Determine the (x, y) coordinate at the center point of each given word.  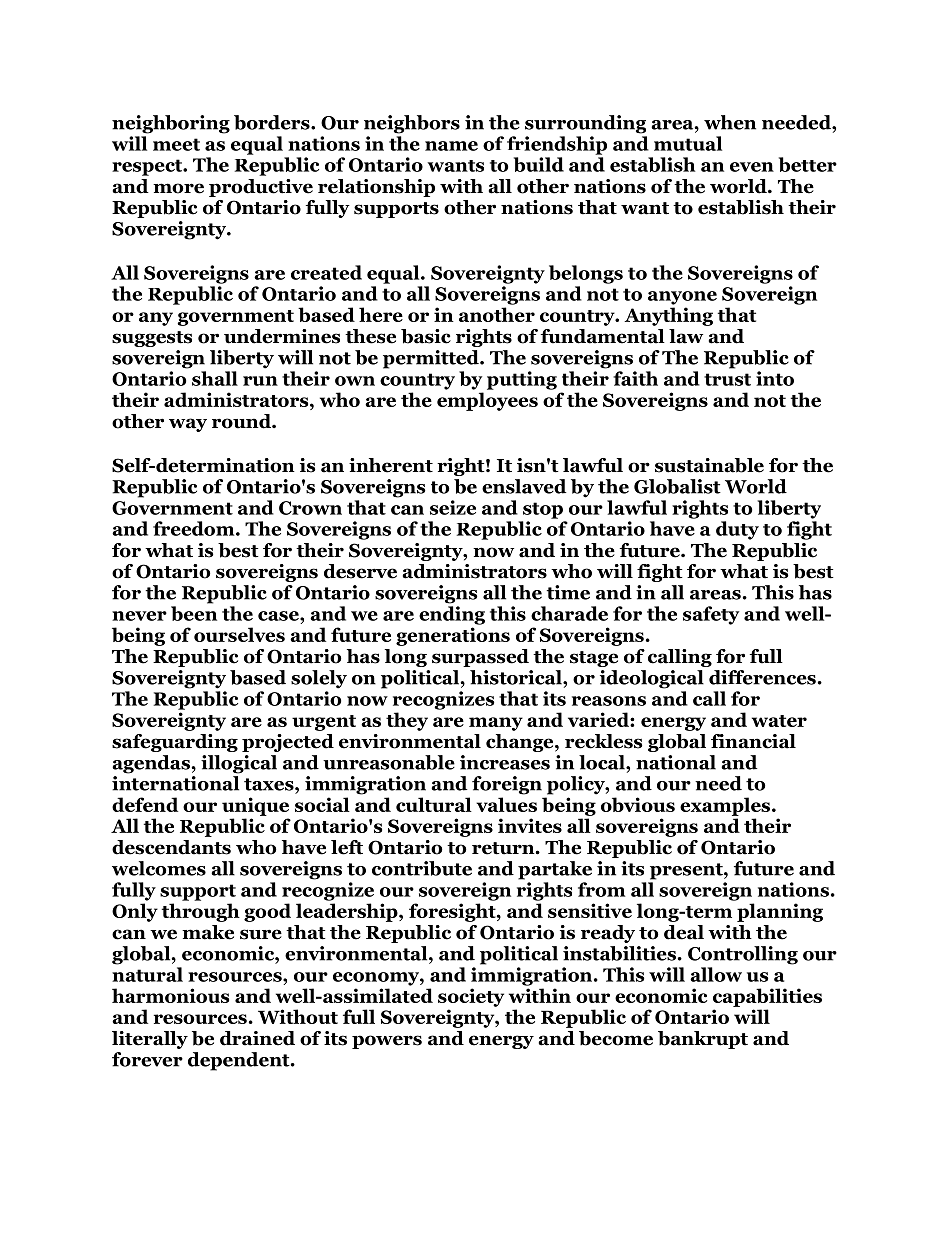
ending (452, 615)
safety (711, 615)
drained (257, 1038)
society (471, 997)
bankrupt (703, 1040)
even (752, 167)
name (451, 146)
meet (176, 144)
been (194, 613)
